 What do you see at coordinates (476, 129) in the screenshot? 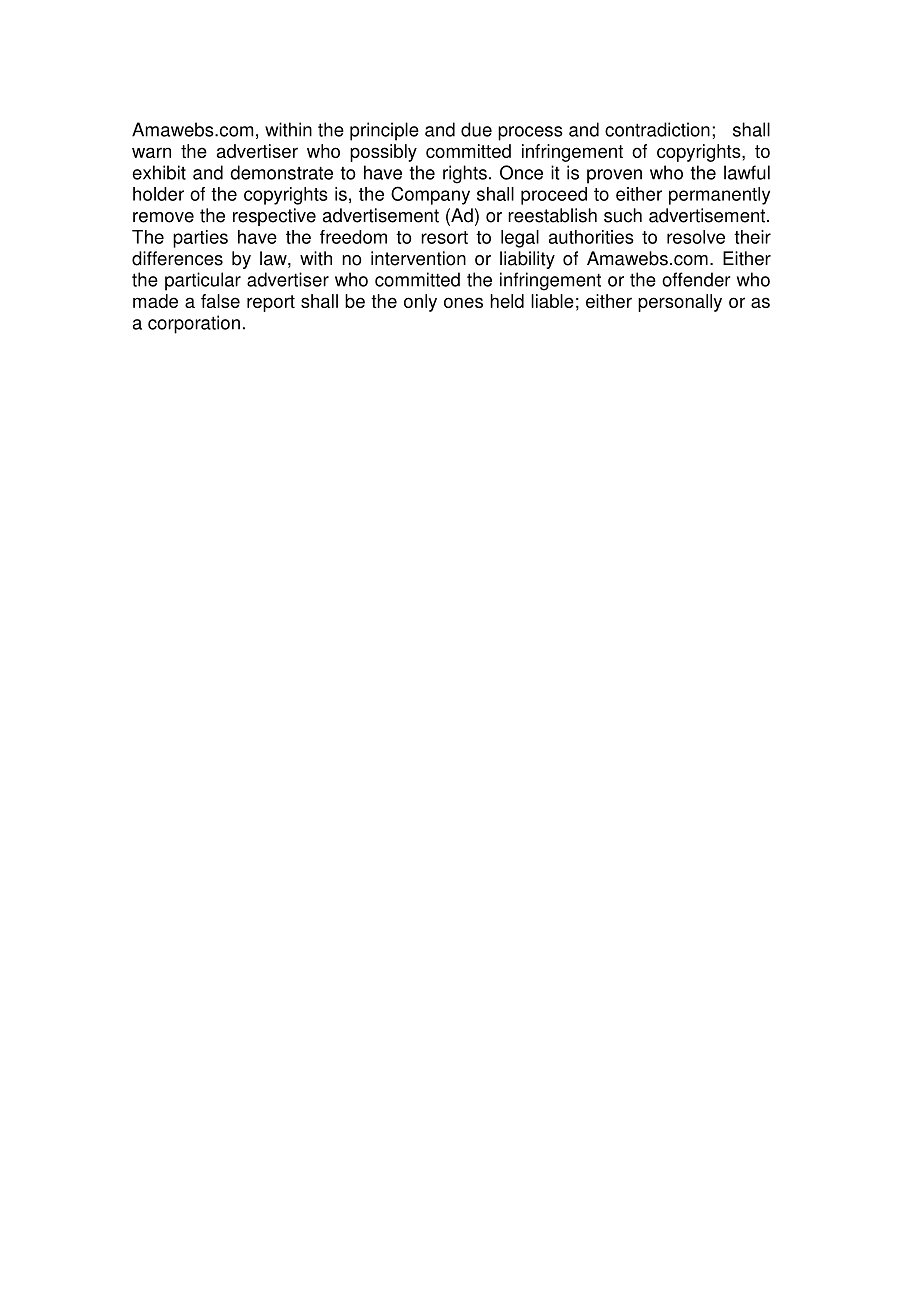
I see `due` at bounding box center [476, 129].
